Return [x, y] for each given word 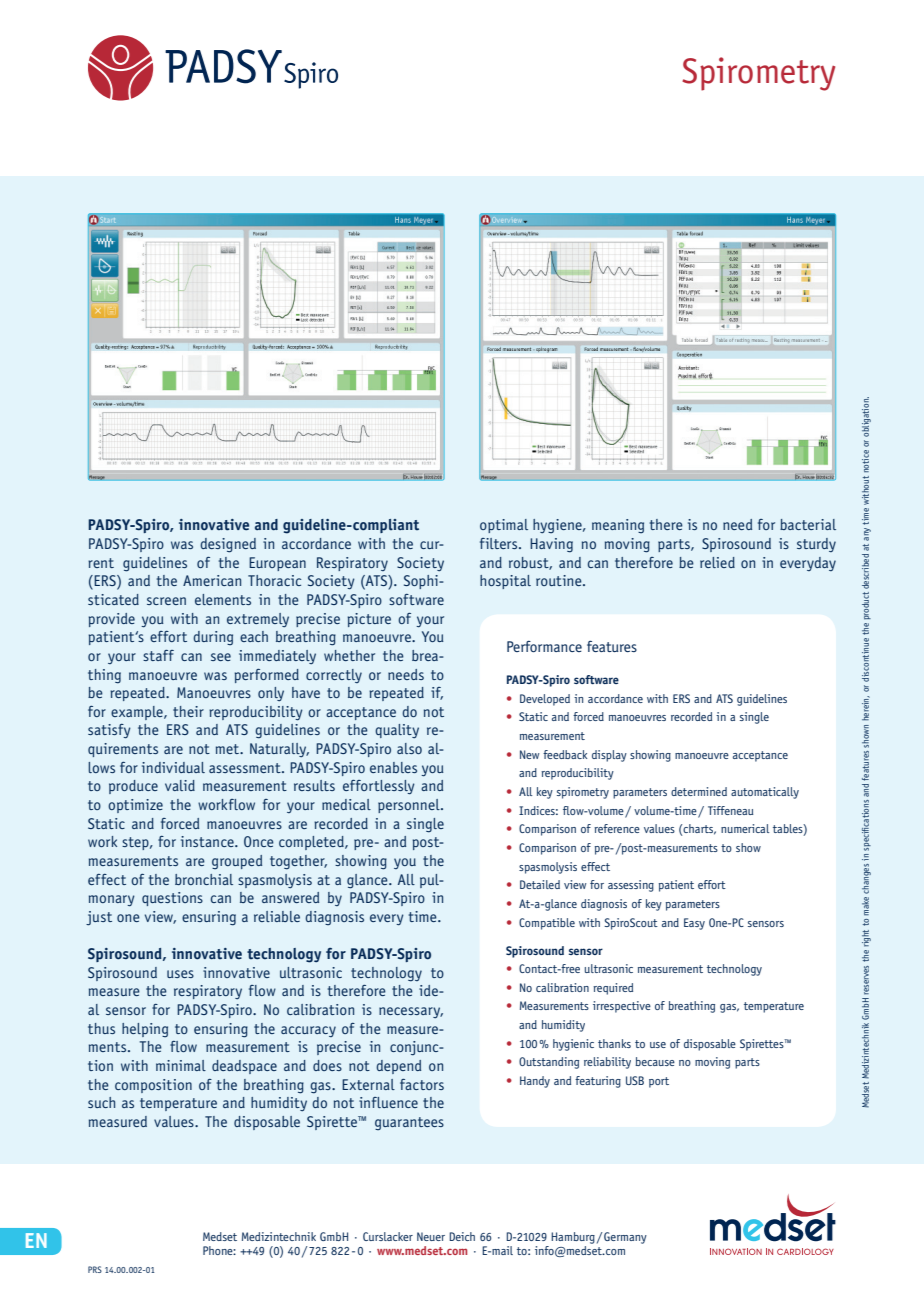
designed [228, 545]
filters [500, 543]
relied [717, 562]
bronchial [204, 879]
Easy [694, 924]
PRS [95, 1269]
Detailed [540, 884]
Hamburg [573, 1238]
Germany [624, 1238]
